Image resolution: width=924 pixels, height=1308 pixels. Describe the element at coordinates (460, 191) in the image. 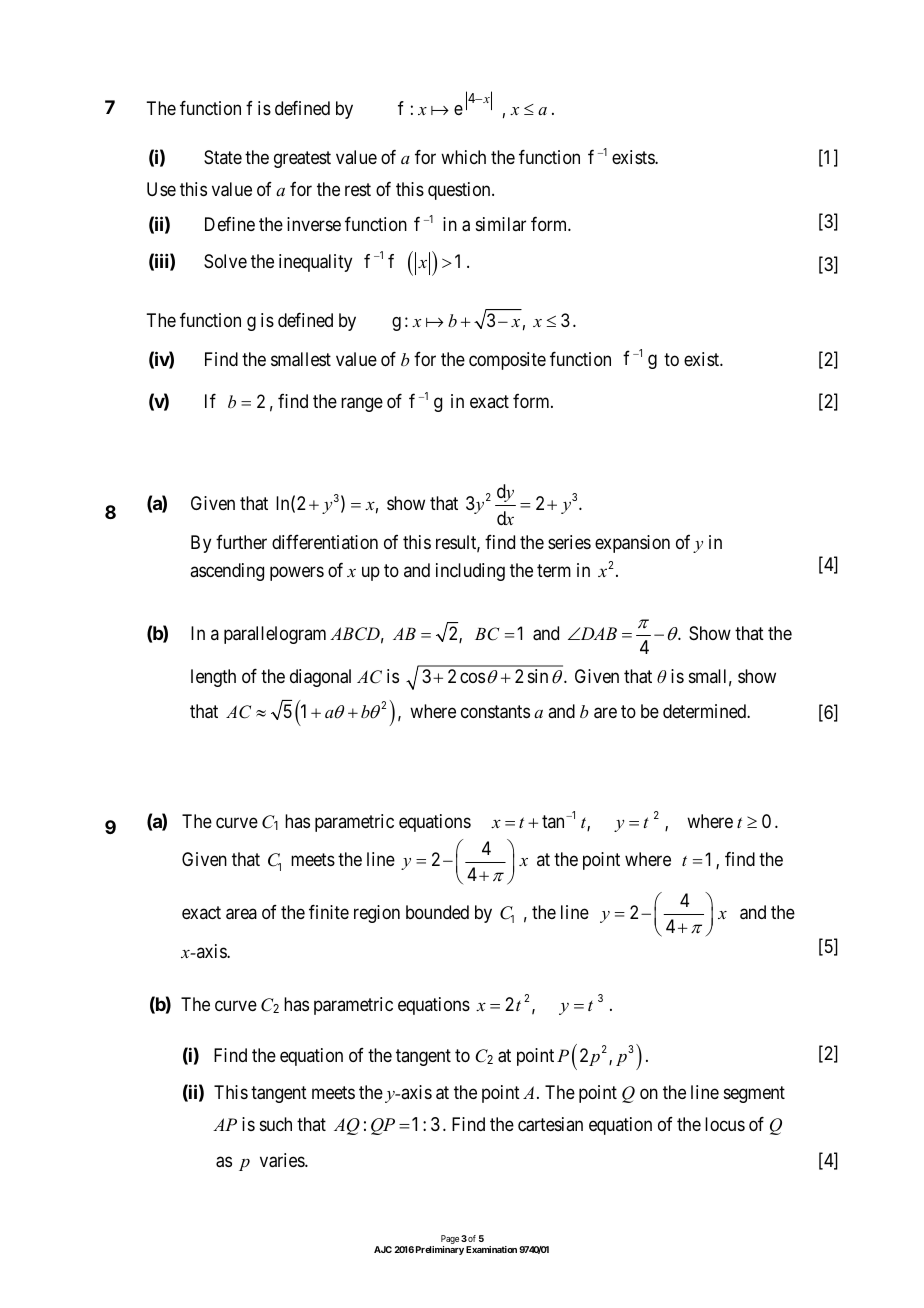

I see `question` at that location.
